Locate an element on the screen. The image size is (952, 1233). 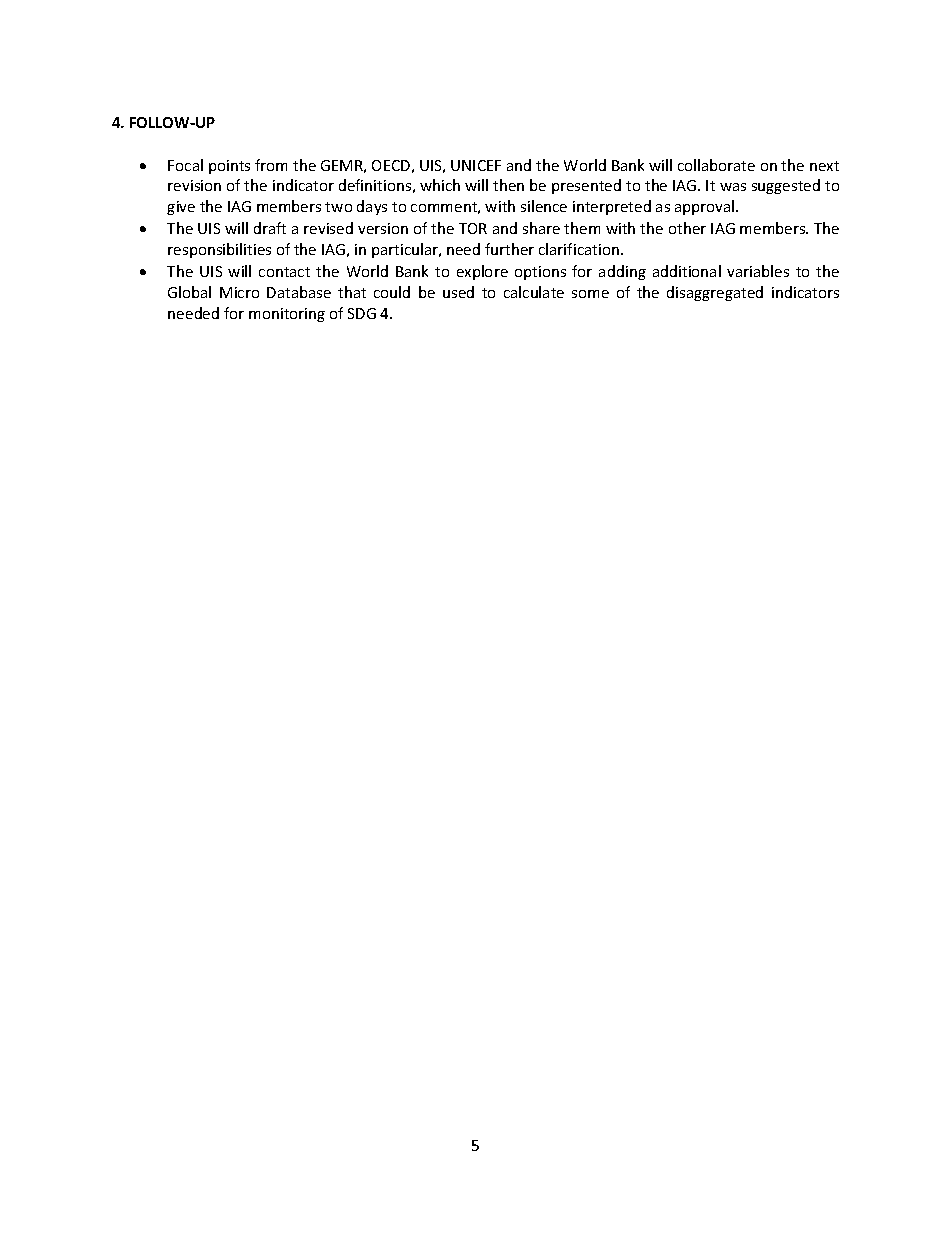
points is located at coordinates (229, 167).
